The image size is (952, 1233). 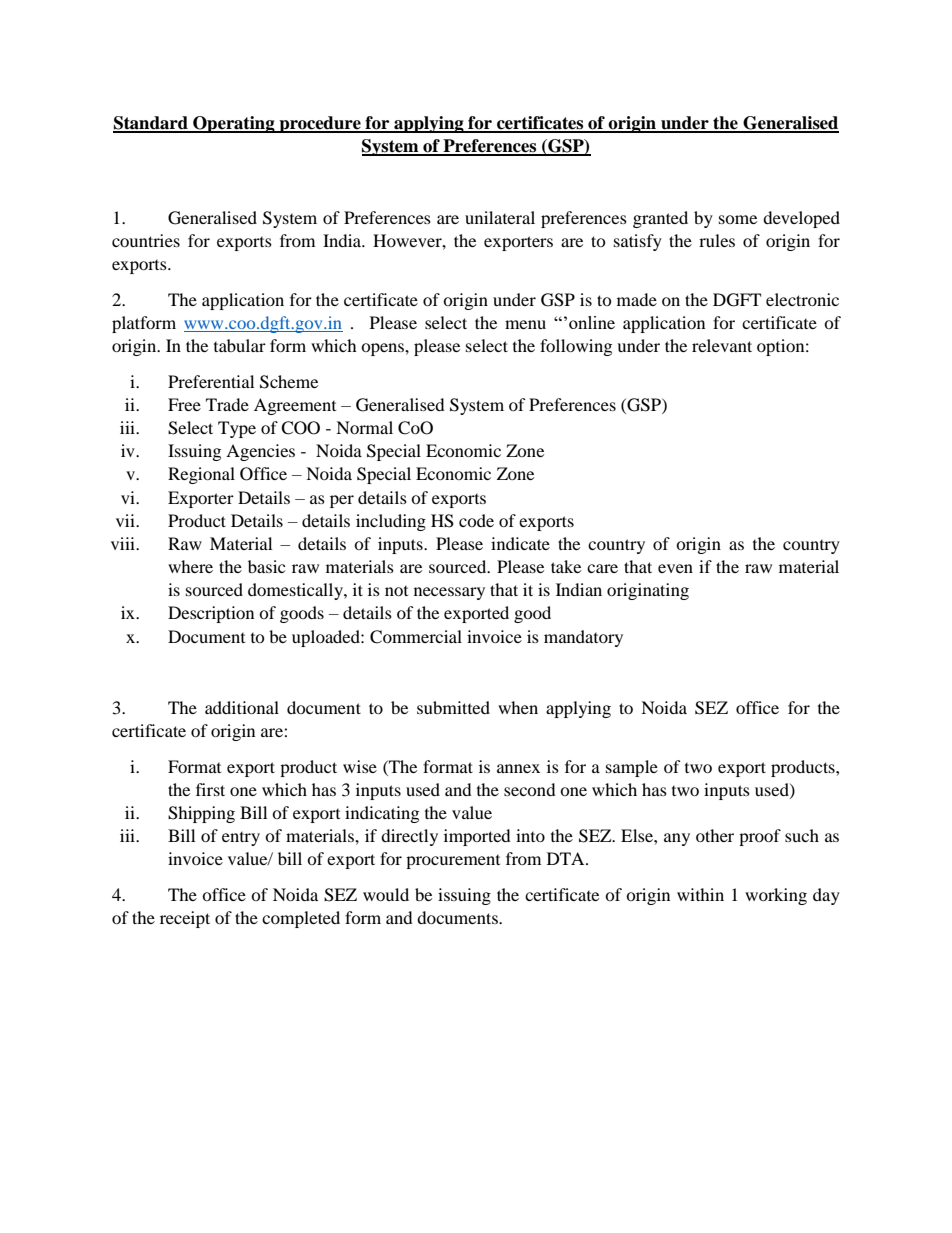 What do you see at coordinates (453, 707) in the image?
I see `submitted` at bounding box center [453, 707].
